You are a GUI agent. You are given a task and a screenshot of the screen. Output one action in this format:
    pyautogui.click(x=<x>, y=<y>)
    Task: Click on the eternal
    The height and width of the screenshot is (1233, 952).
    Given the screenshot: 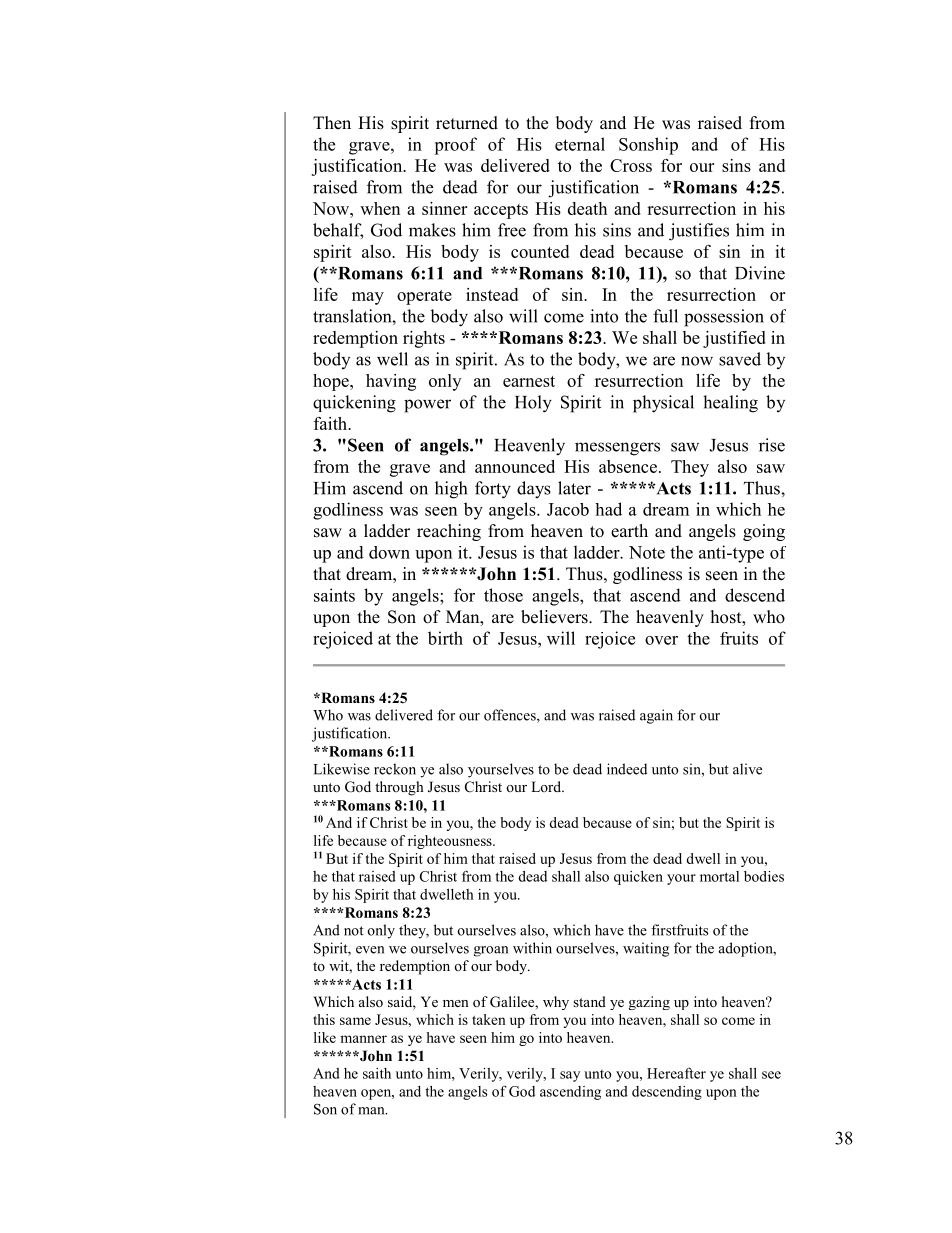 What is the action you would take?
    pyautogui.click(x=580, y=144)
